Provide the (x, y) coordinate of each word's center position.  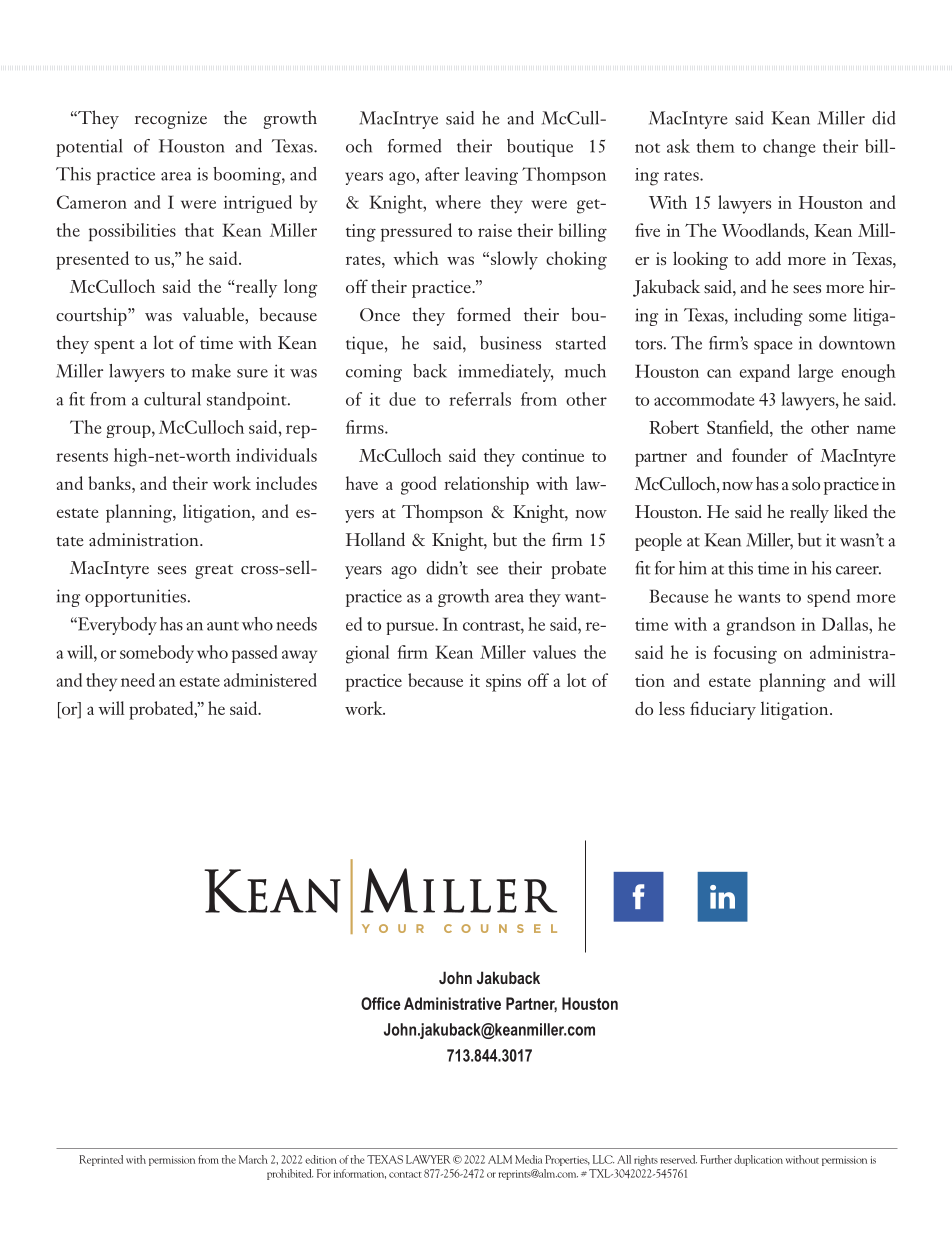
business (510, 343)
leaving (491, 176)
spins (503, 683)
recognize (171, 120)
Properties (567, 1160)
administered (270, 680)
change (789, 148)
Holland (375, 539)
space (773, 347)
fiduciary (723, 710)
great (214, 572)
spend (828, 598)
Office (381, 1003)
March (253, 1159)
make (211, 371)
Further (716, 1159)
